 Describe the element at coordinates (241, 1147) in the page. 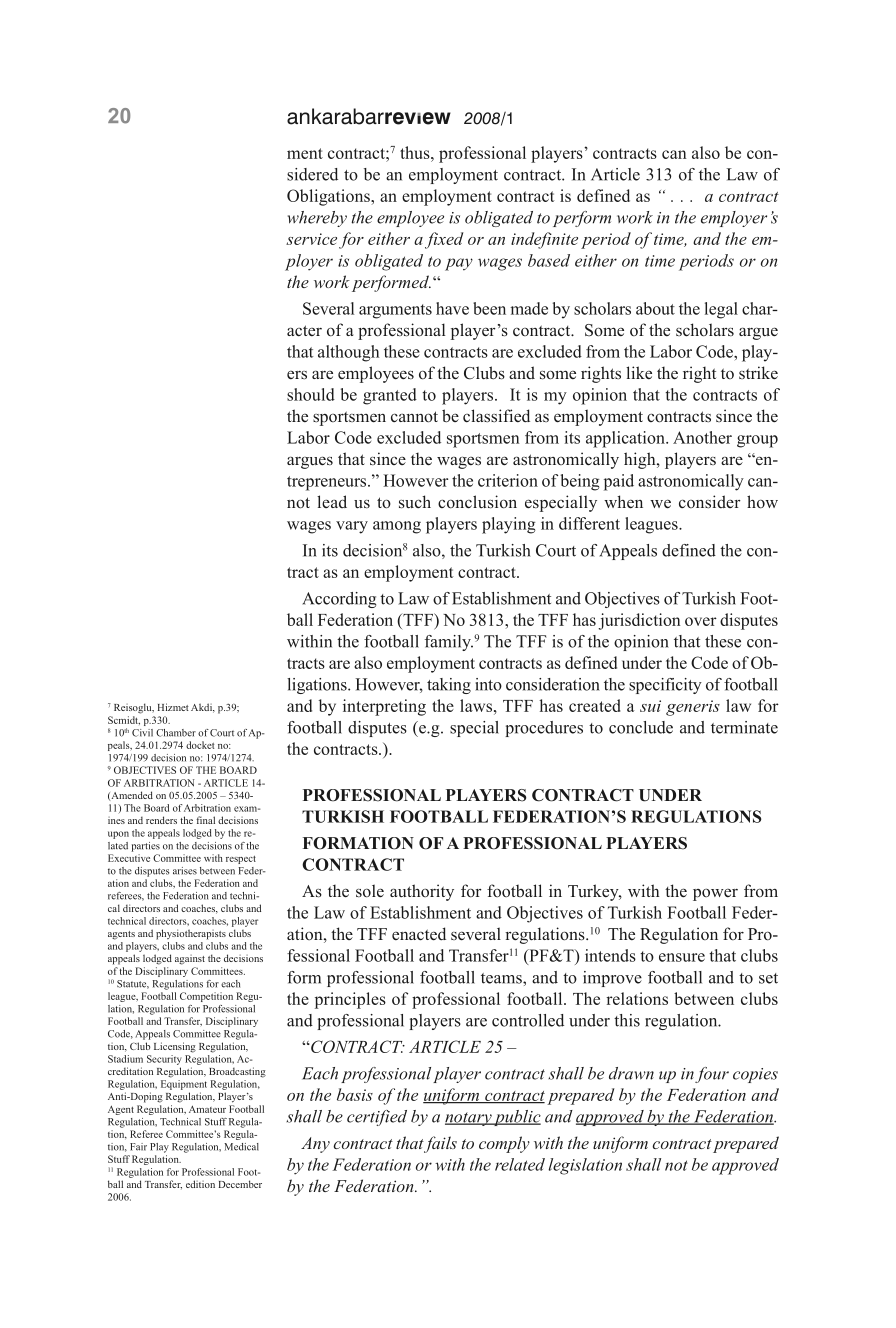

I see `Medical` at that location.
